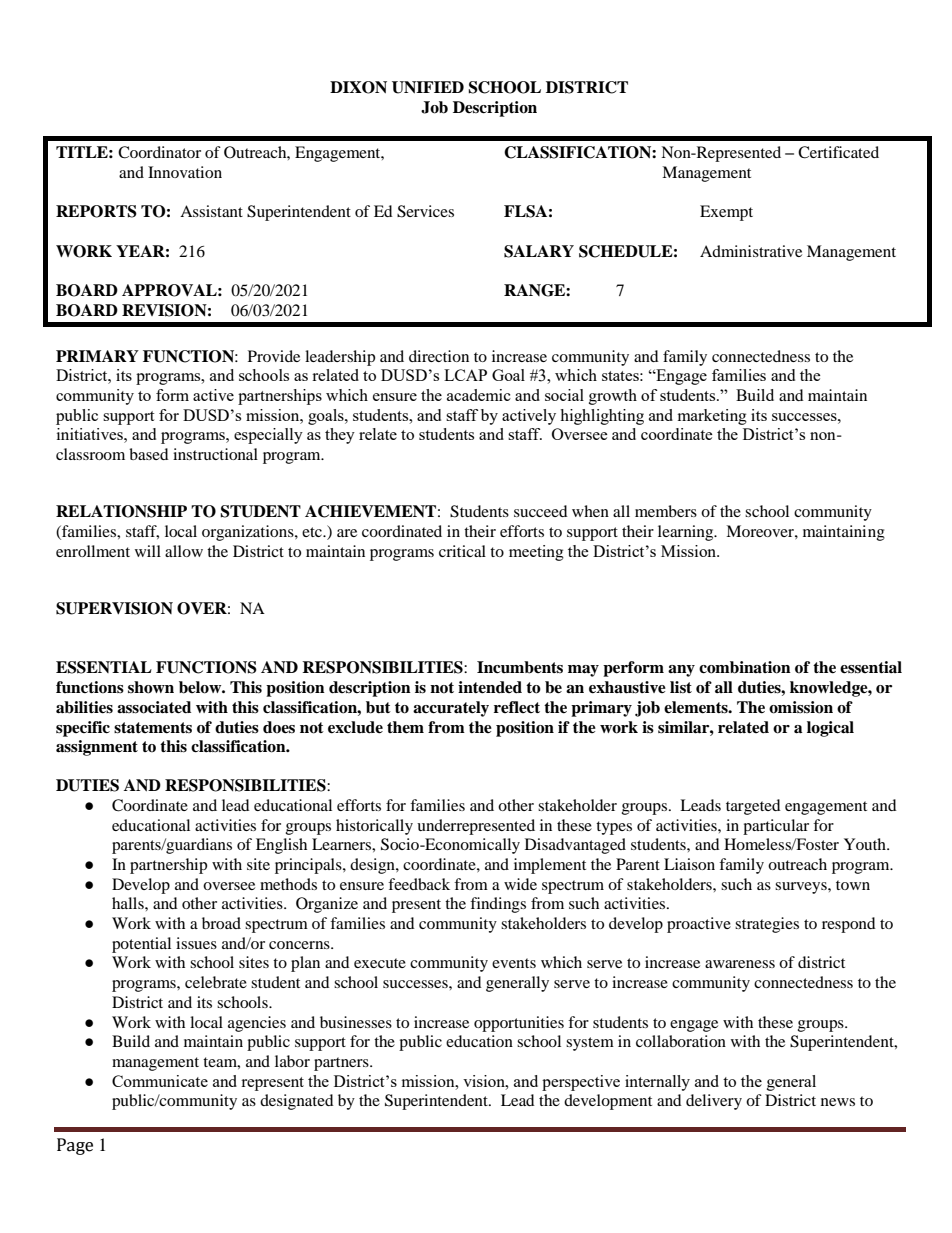 This image has width=952, height=1233. What do you see at coordinates (838, 152) in the image?
I see `Certificated` at bounding box center [838, 152].
